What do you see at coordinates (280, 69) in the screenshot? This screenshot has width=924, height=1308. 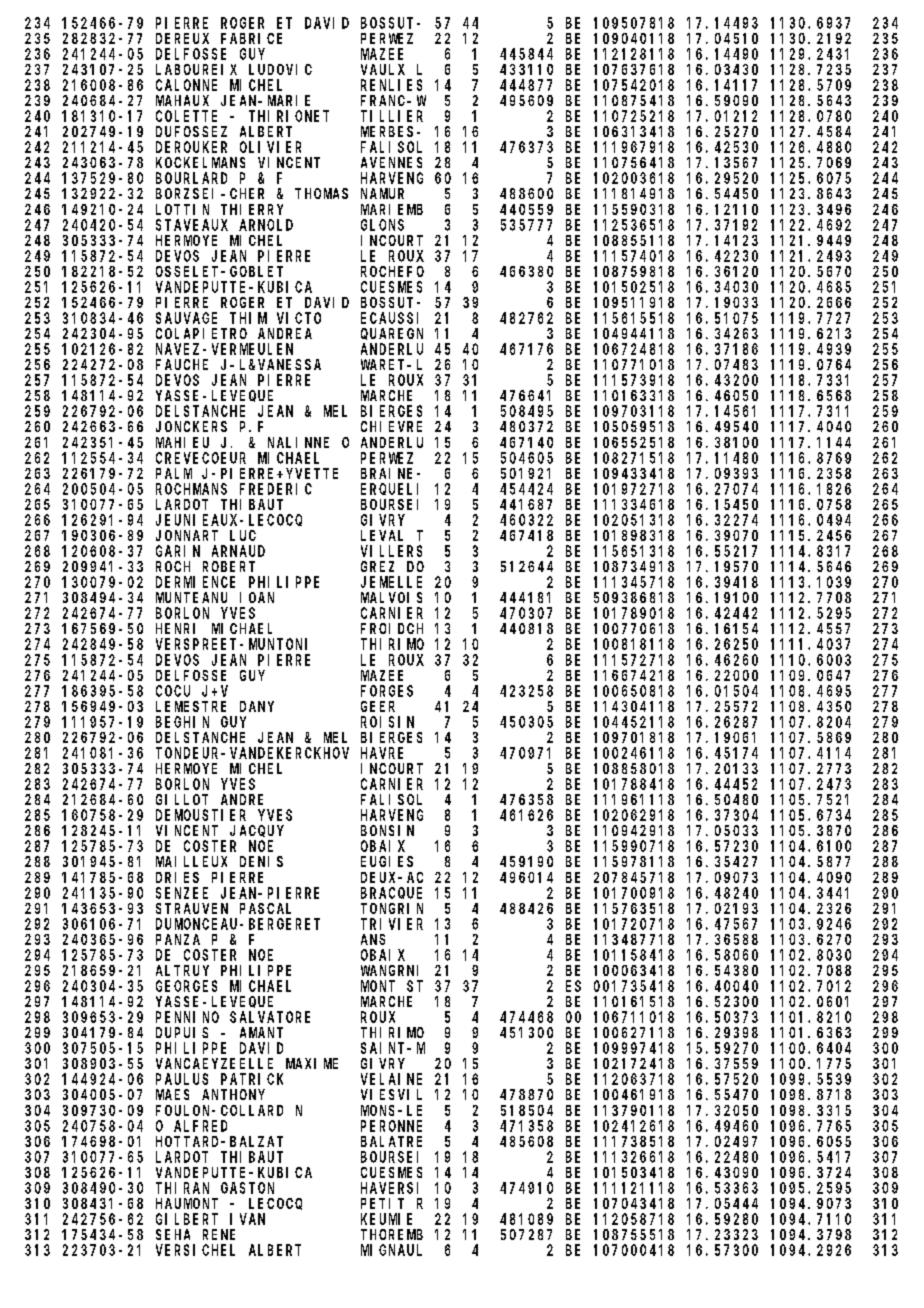 I see `LUDOVIC` at bounding box center [280, 69].
